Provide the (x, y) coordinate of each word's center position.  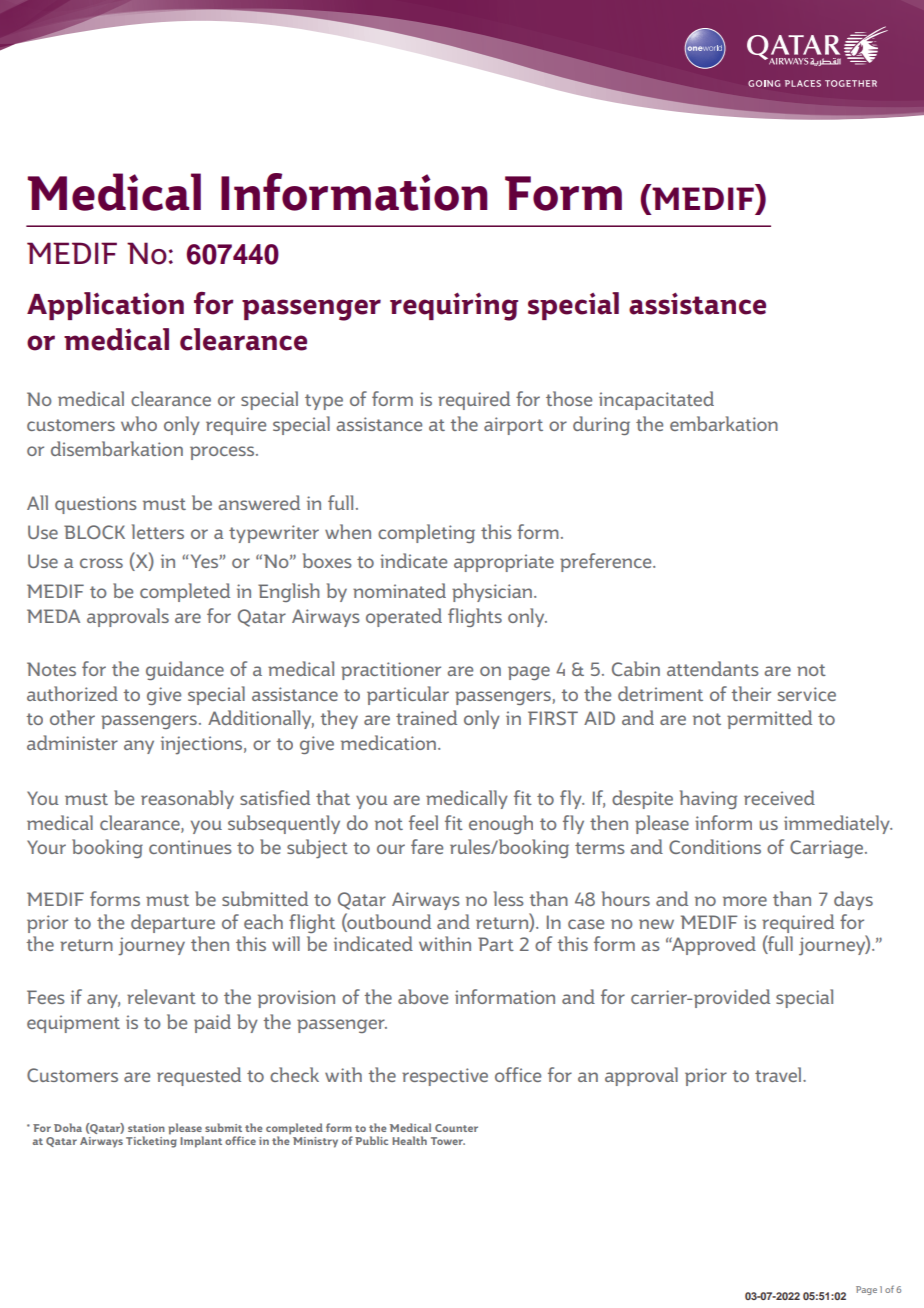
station (146, 1128)
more (745, 901)
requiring (454, 307)
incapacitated (656, 400)
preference (607, 562)
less (509, 898)
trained (426, 717)
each (263, 921)
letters (158, 531)
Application (105, 306)
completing (426, 533)
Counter (456, 1128)
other (72, 717)
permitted (769, 719)
